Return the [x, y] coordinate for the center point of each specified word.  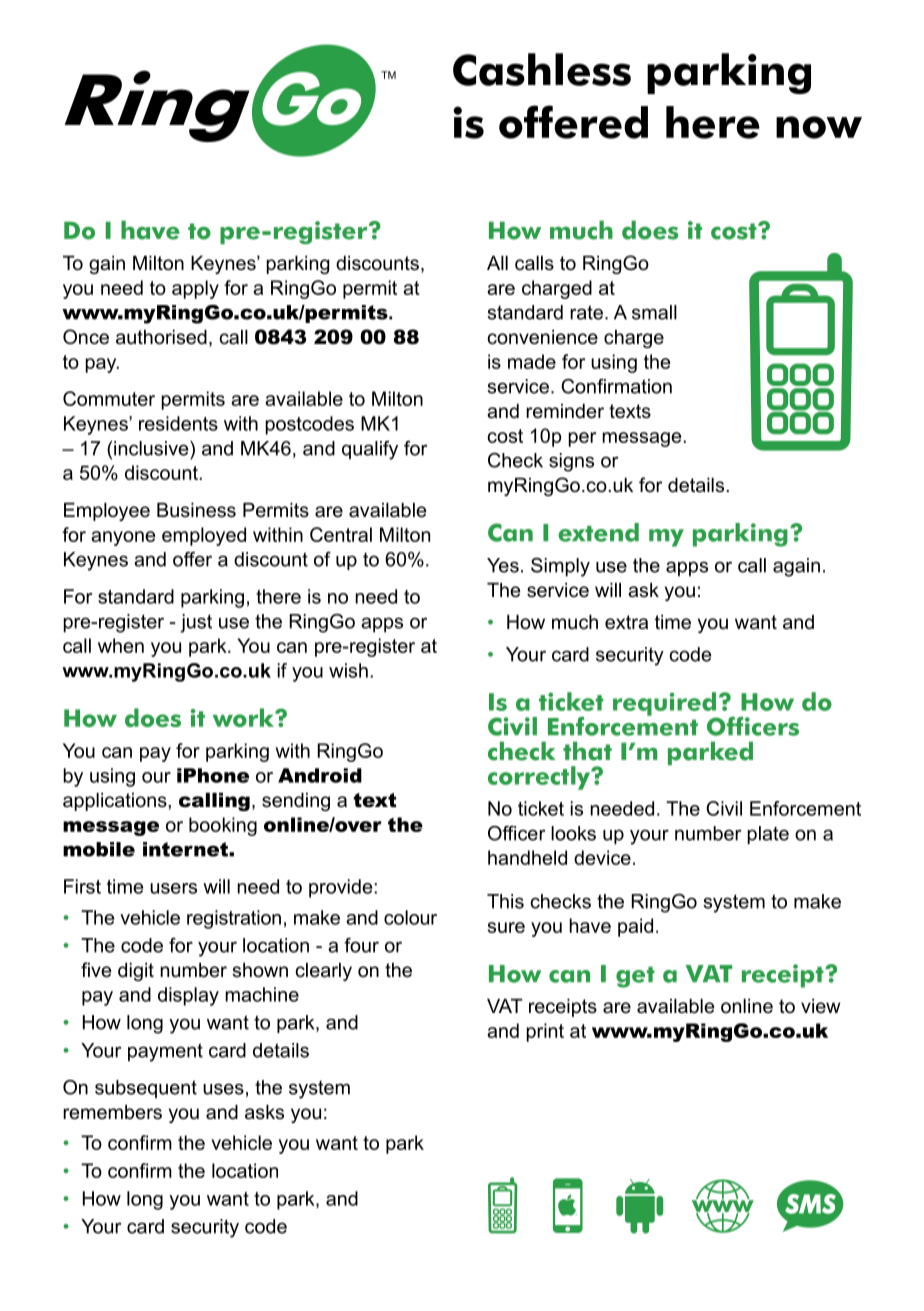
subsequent [146, 1089]
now [819, 127]
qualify [370, 450]
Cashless [542, 69]
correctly [540, 778]
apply [195, 289]
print [545, 1032]
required [665, 705]
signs [571, 462]
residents [178, 423]
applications [116, 802]
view [820, 1006]
